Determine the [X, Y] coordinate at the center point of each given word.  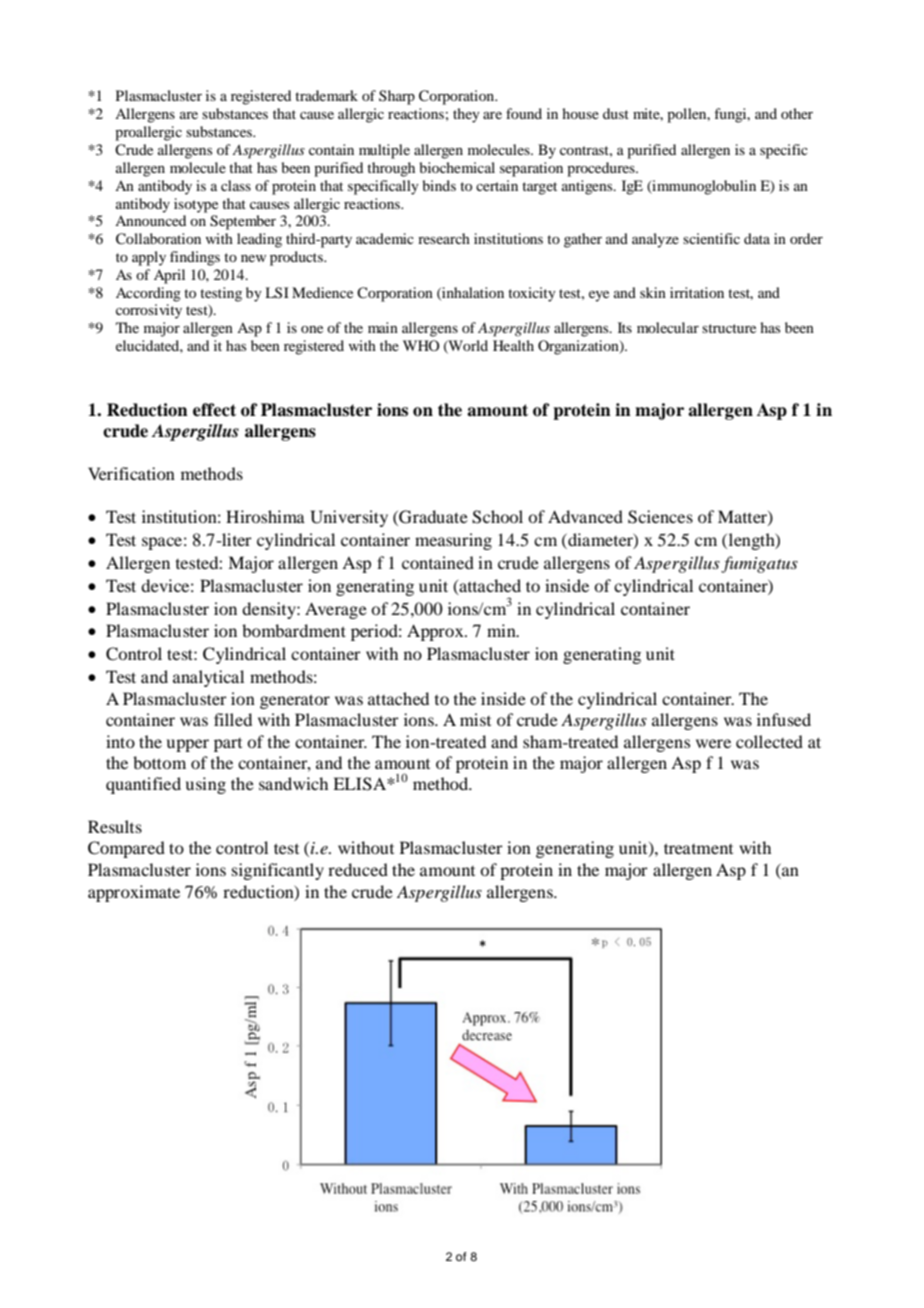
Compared [126, 849]
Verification [131, 473]
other [797, 113]
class [236, 185]
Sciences [660, 517]
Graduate [432, 518]
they [466, 115]
